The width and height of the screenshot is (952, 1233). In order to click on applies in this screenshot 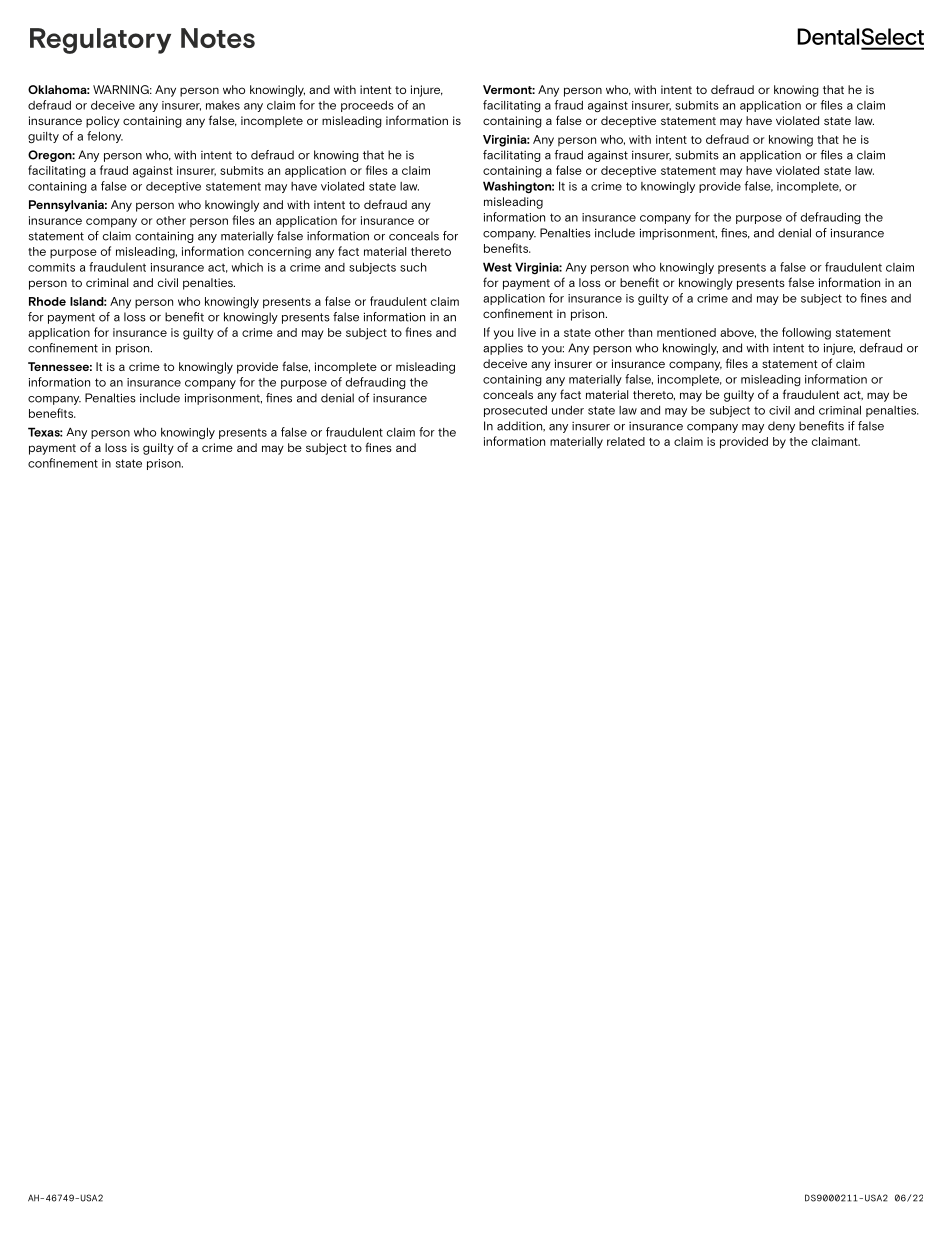, I will do `click(503, 349)`.
